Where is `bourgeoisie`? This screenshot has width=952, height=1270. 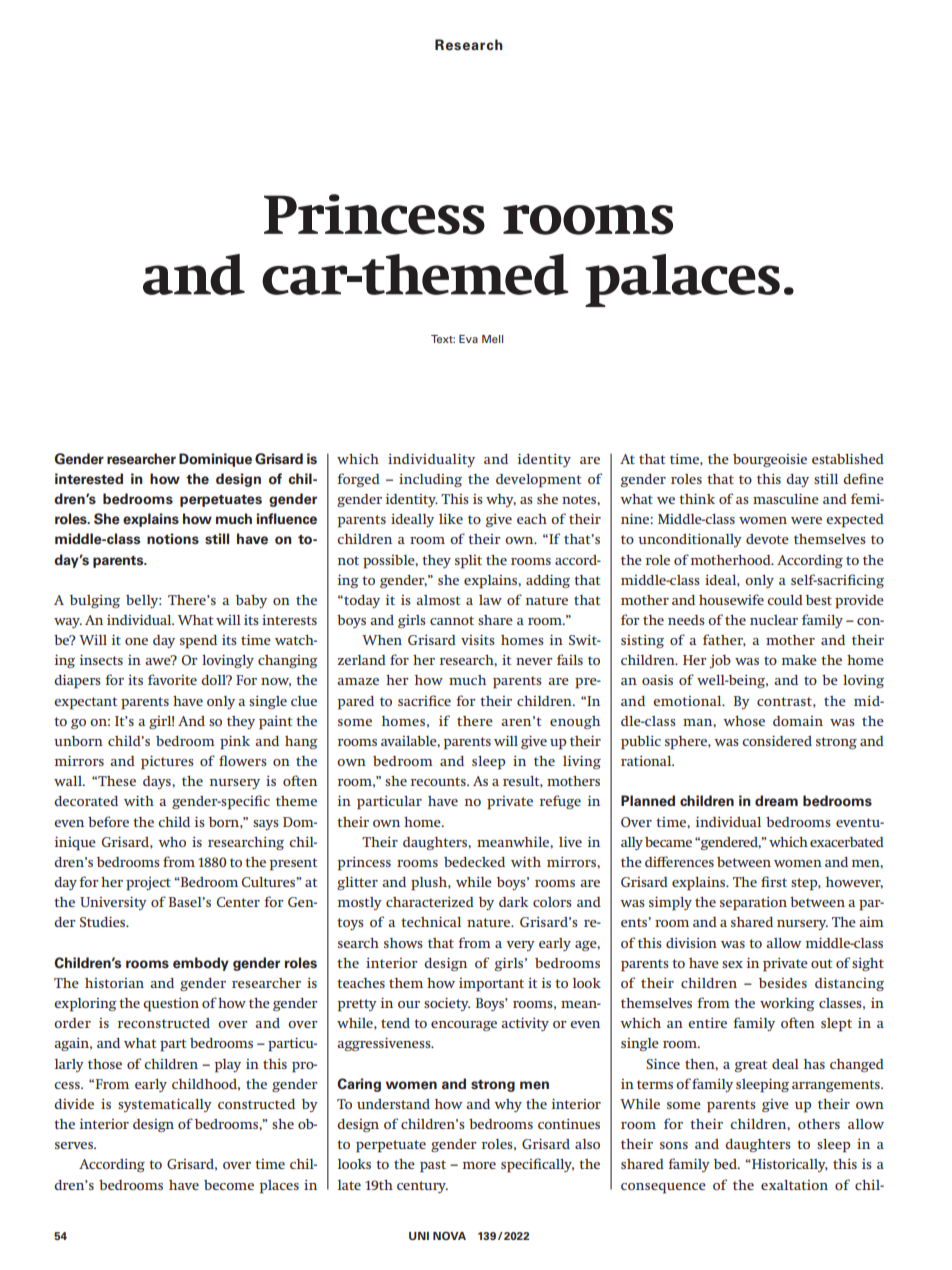 bourgeoisie is located at coordinates (770, 460).
